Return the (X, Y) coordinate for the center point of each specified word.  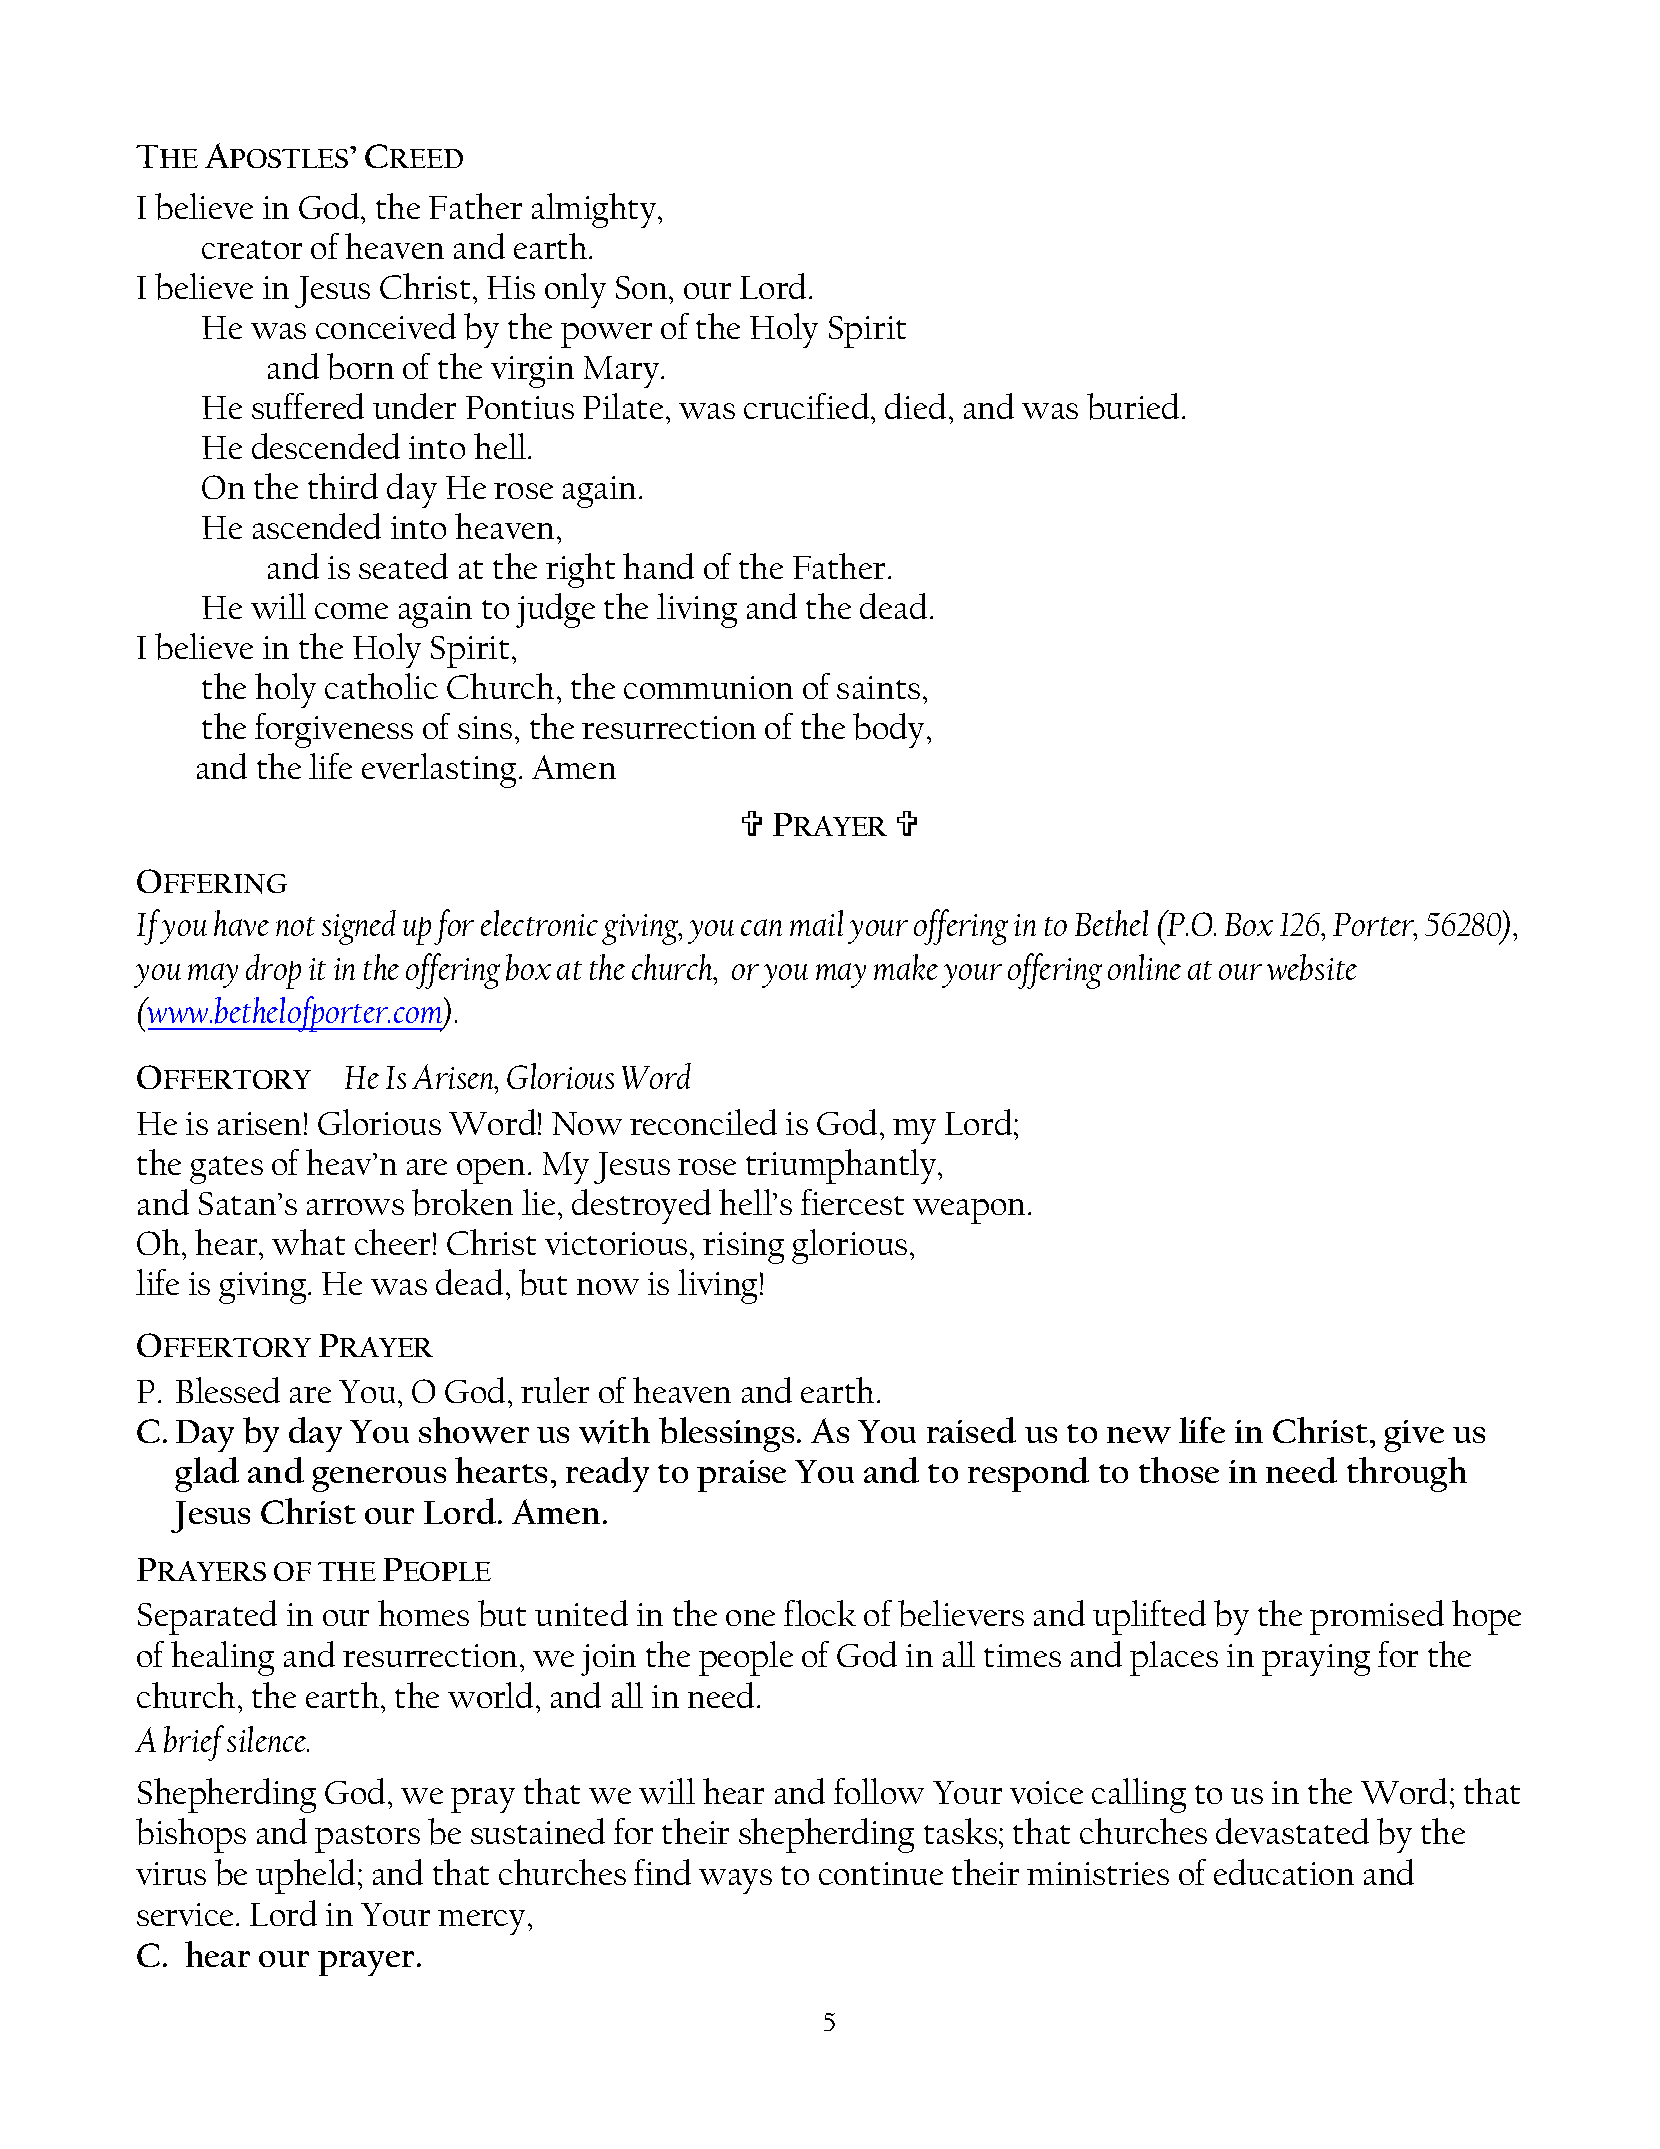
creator (252, 249)
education (1284, 1872)
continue (881, 1873)
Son (643, 287)
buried (1135, 406)
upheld (307, 1876)
